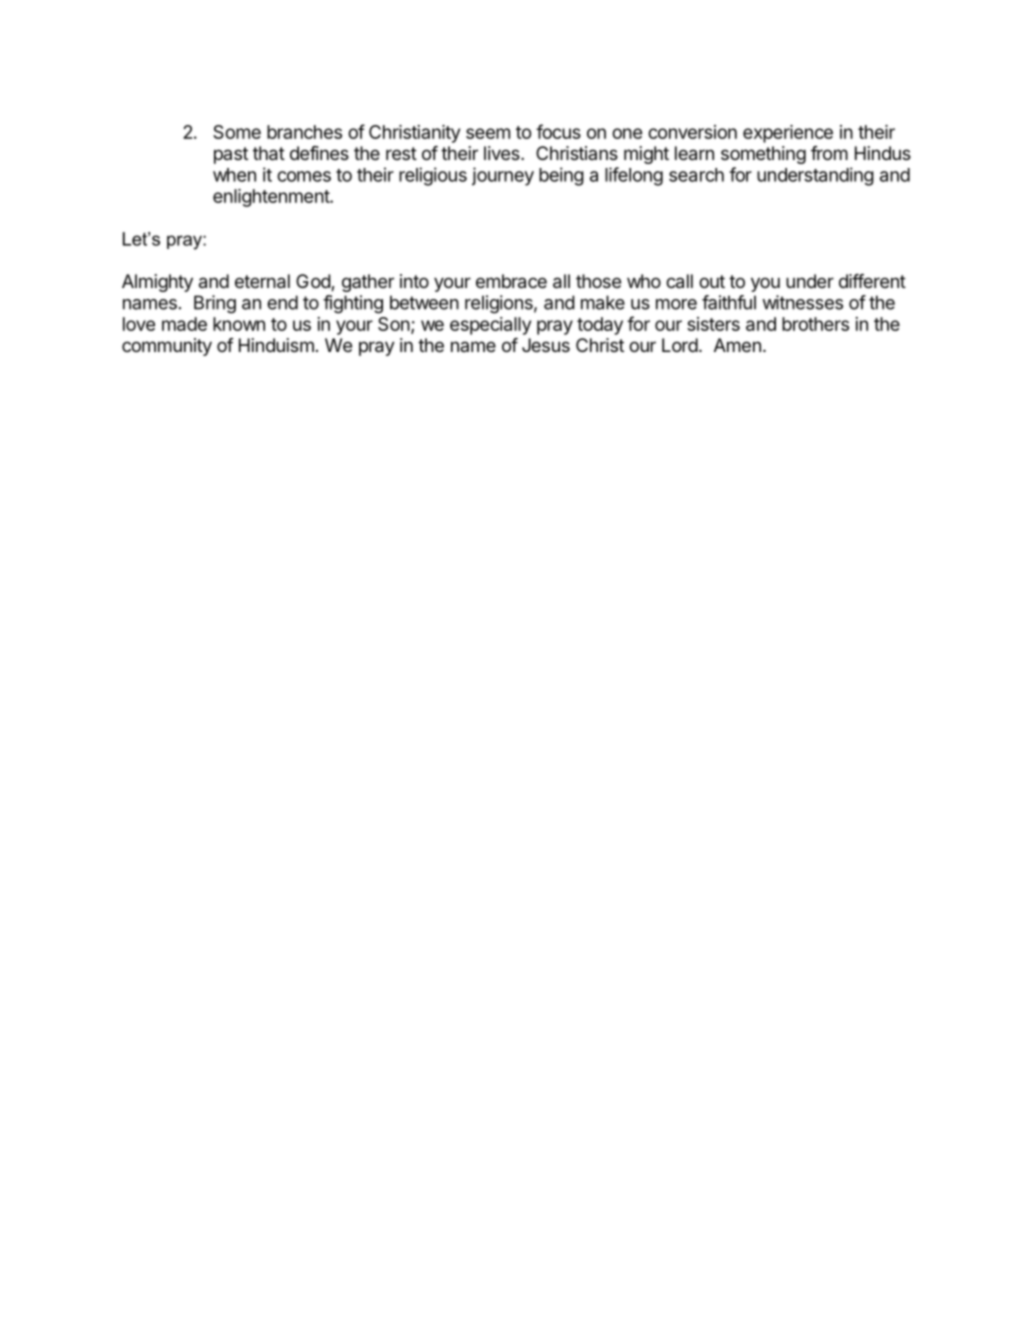 The width and height of the screenshot is (1032, 1335). I want to click on embrace, so click(511, 281).
